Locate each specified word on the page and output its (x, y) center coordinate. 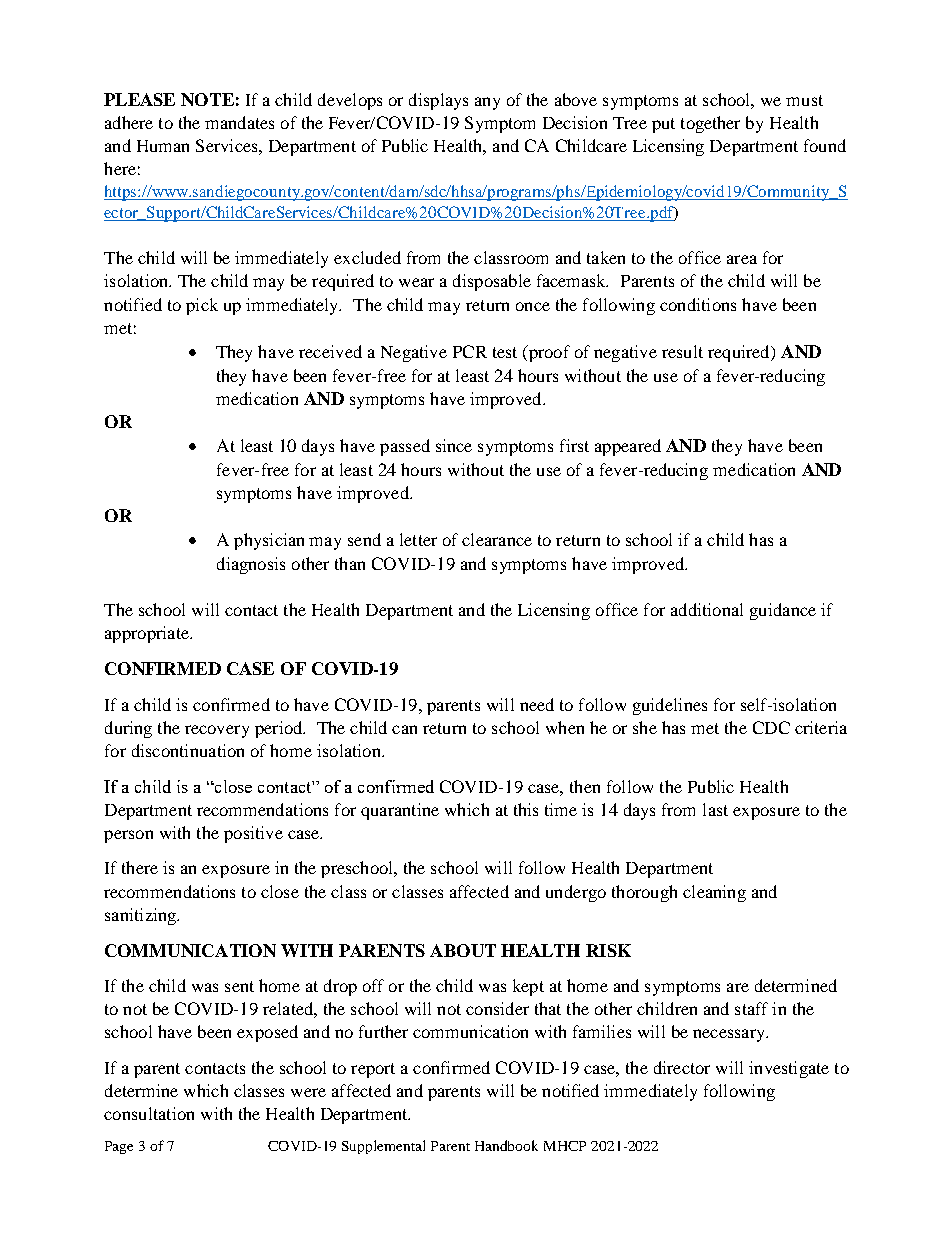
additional (707, 609)
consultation (149, 1113)
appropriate (148, 634)
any (487, 103)
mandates (239, 122)
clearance (497, 539)
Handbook (506, 1145)
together (710, 124)
